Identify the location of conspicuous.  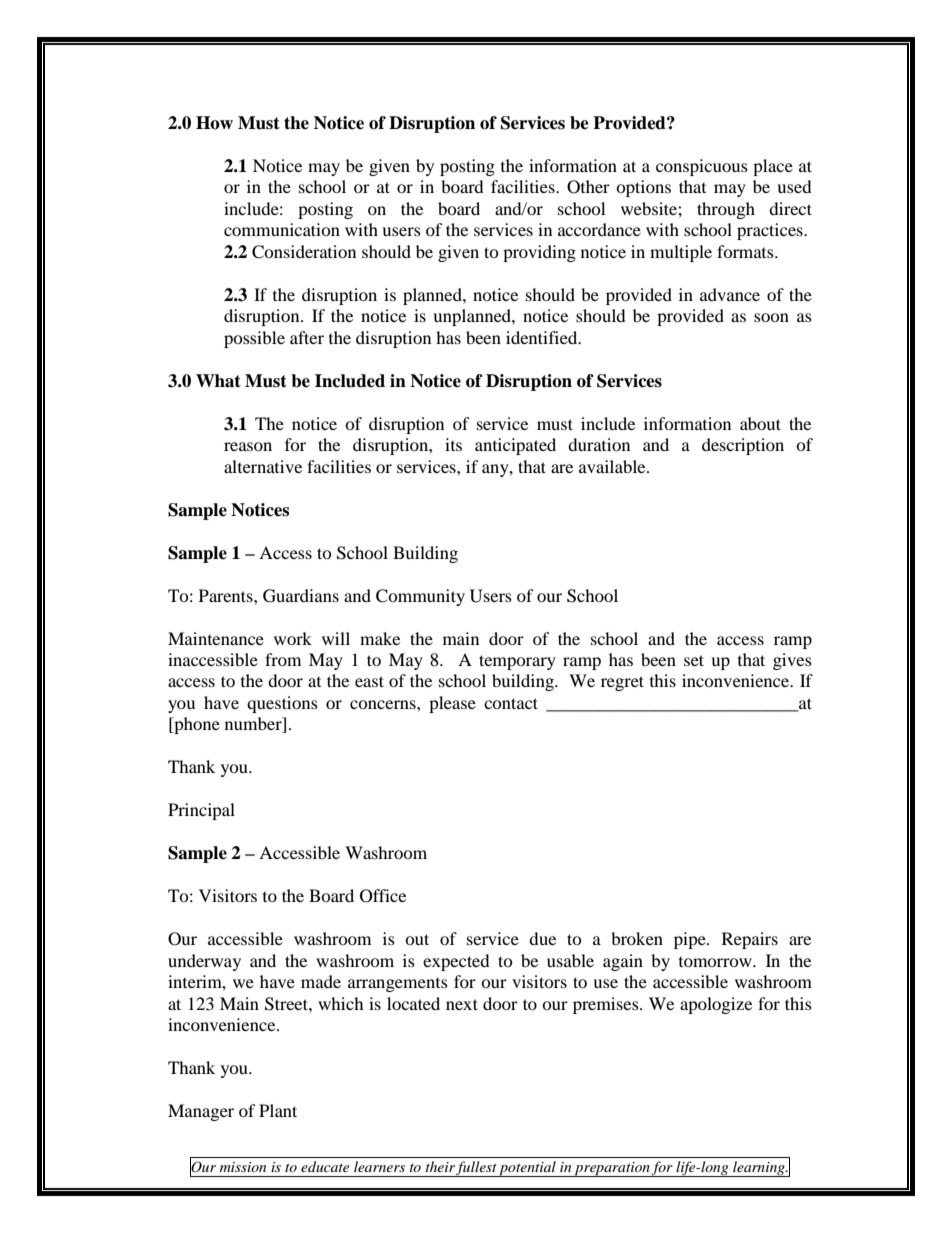
(702, 167).
